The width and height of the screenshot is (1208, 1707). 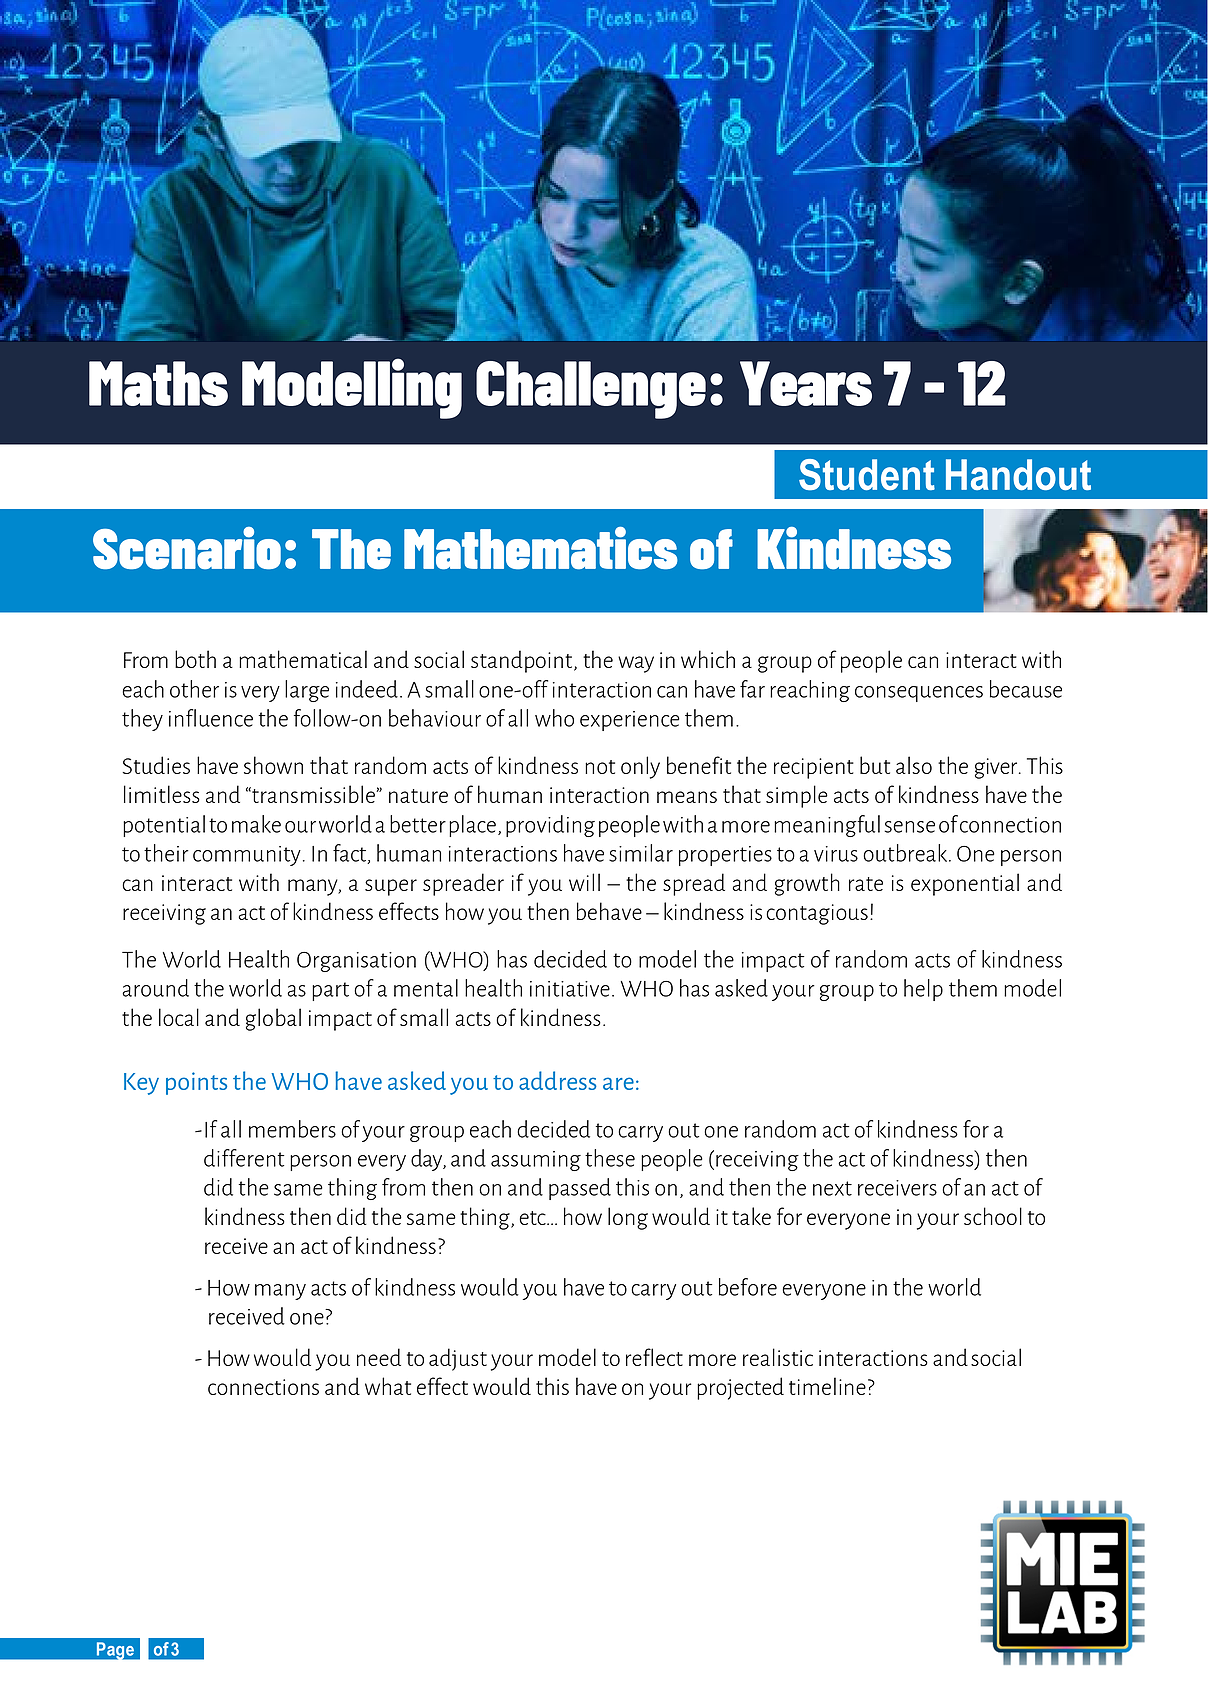 What do you see at coordinates (654, 1357) in the screenshot?
I see `reflect` at bounding box center [654, 1357].
